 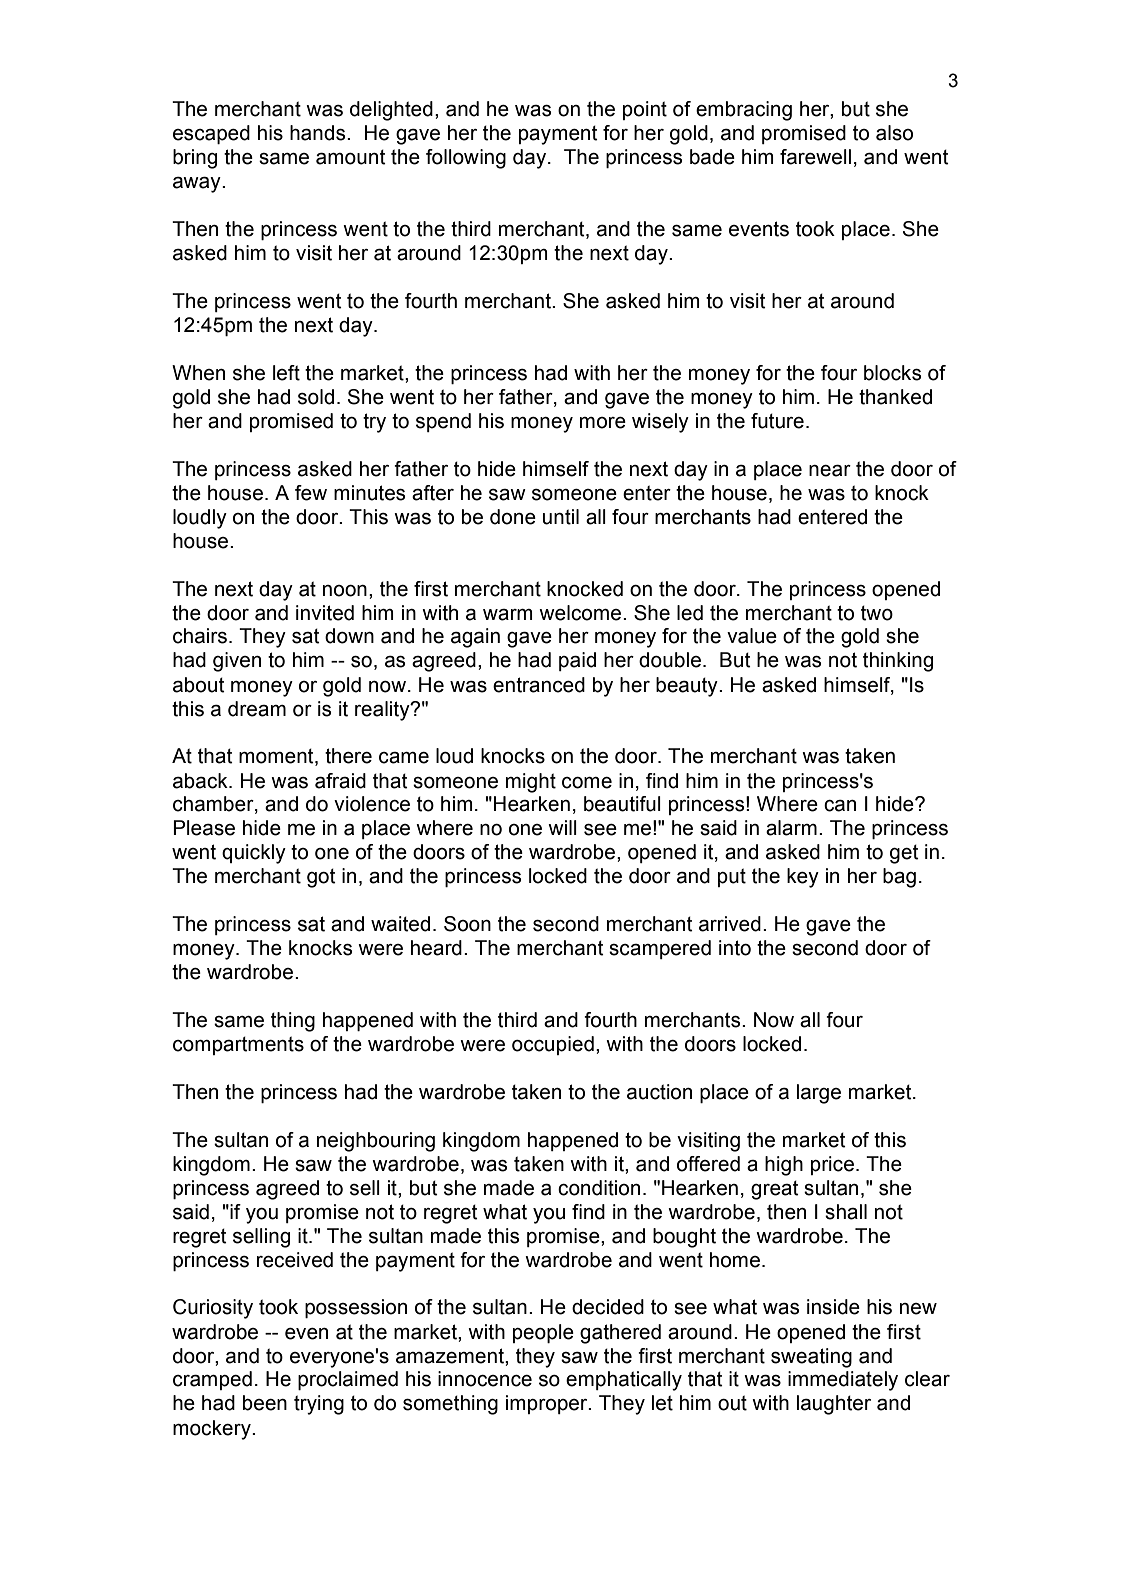 What do you see at coordinates (531, 783) in the document?
I see `might` at bounding box center [531, 783].
